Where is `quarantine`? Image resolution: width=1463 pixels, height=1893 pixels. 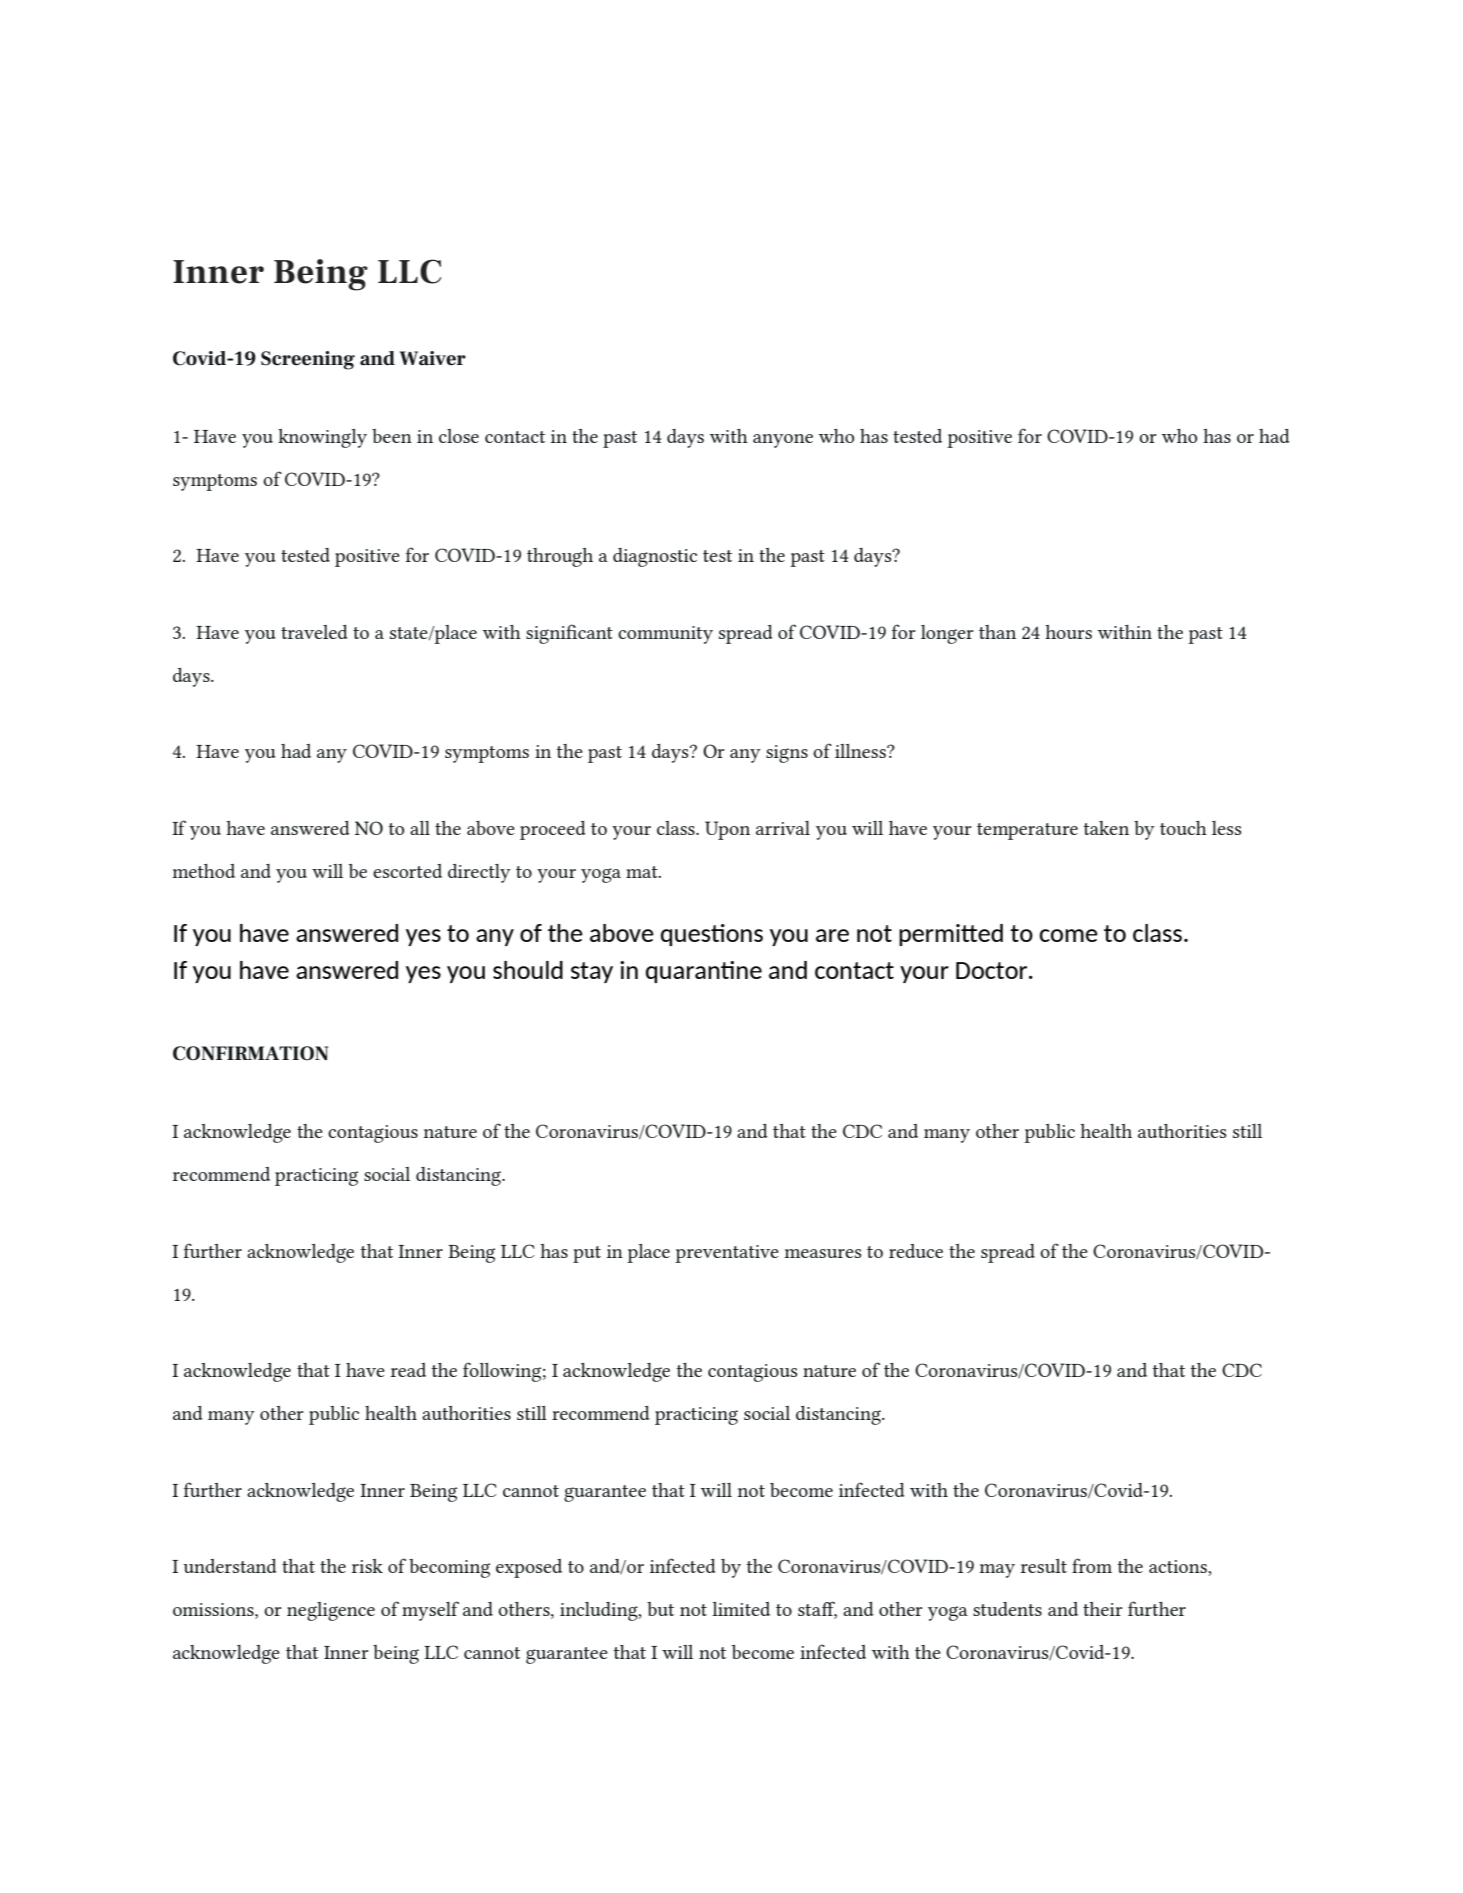 quarantine is located at coordinates (704, 972).
